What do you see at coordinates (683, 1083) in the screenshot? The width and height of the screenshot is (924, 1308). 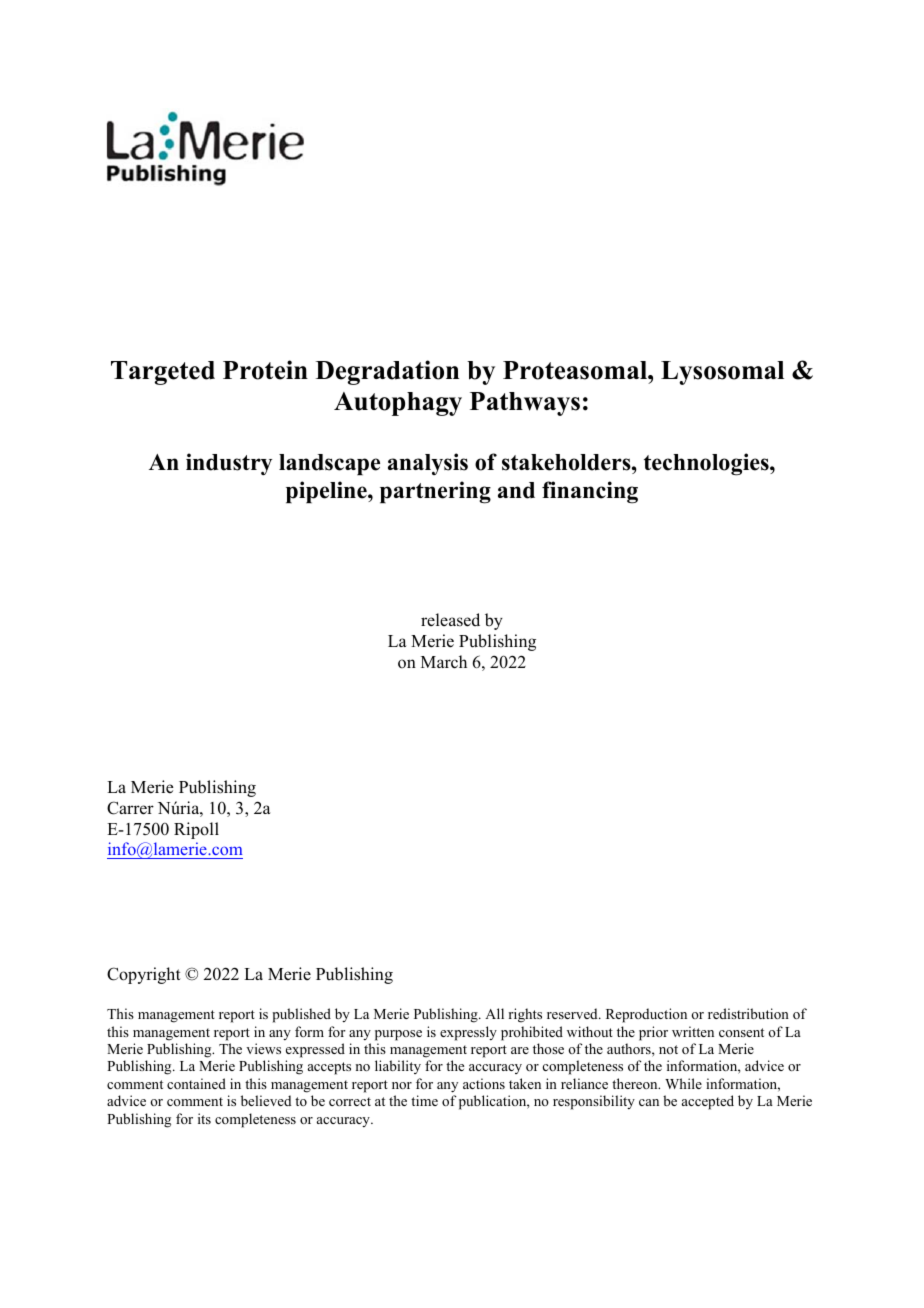 I see `While` at bounding box center [683, 1083].
